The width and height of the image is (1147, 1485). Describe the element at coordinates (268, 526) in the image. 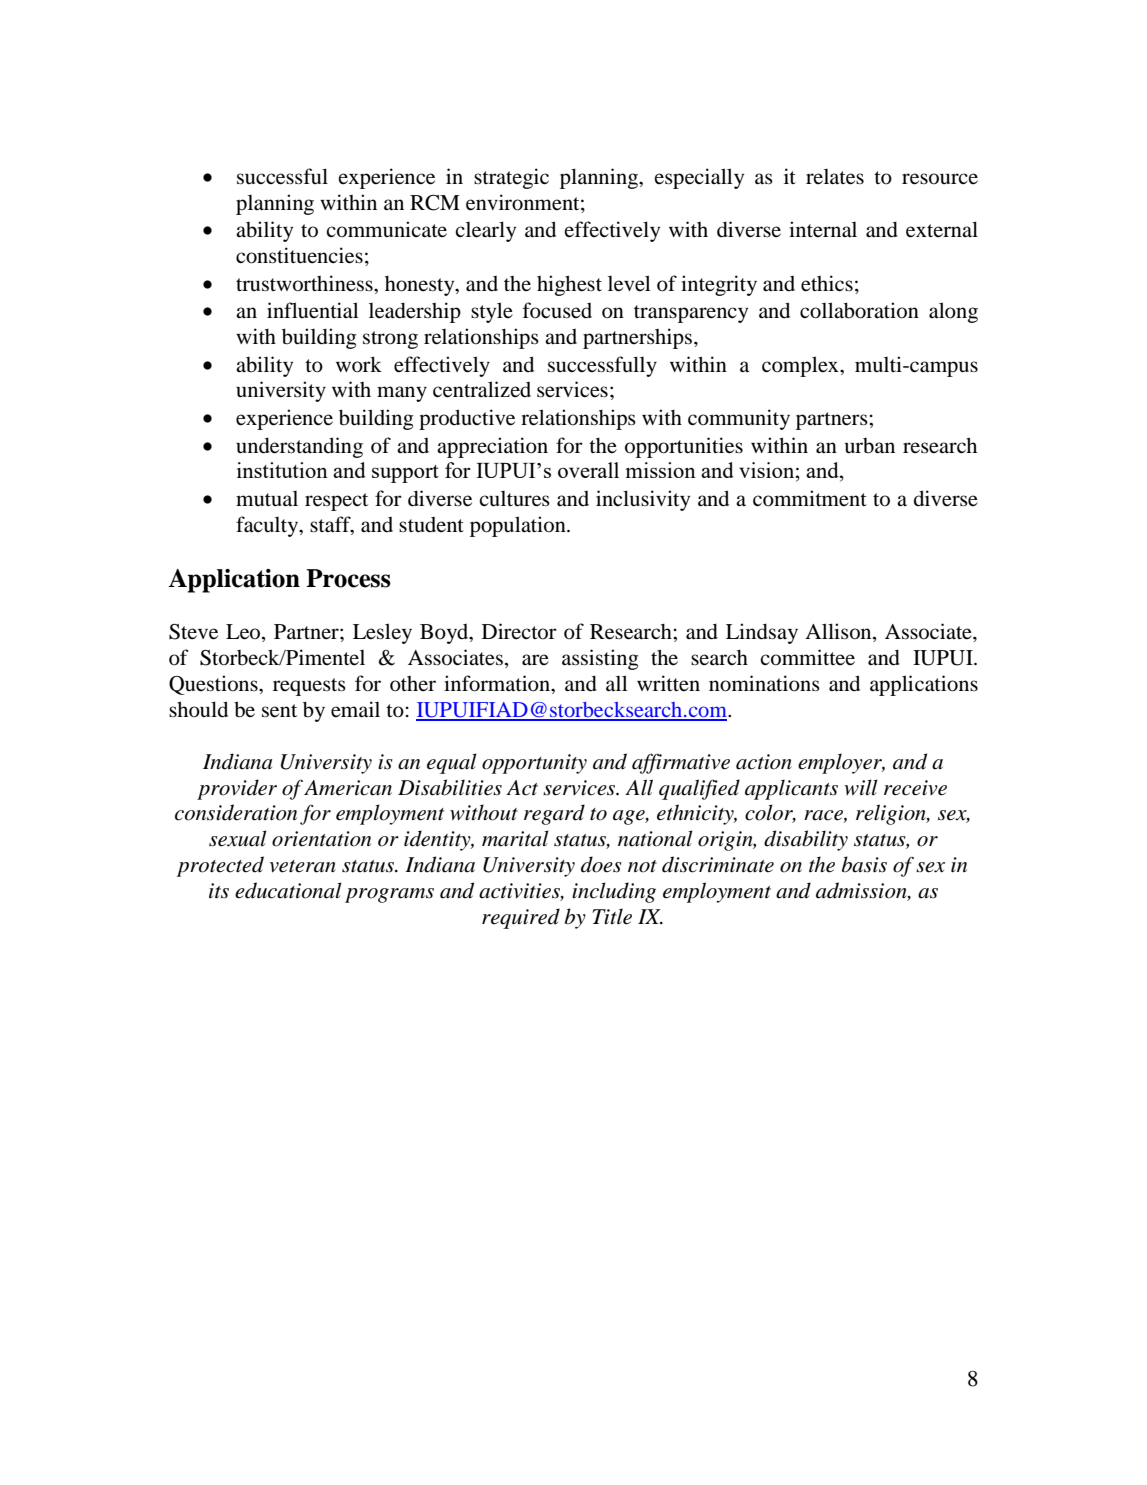

I see `faculty` at that location.
